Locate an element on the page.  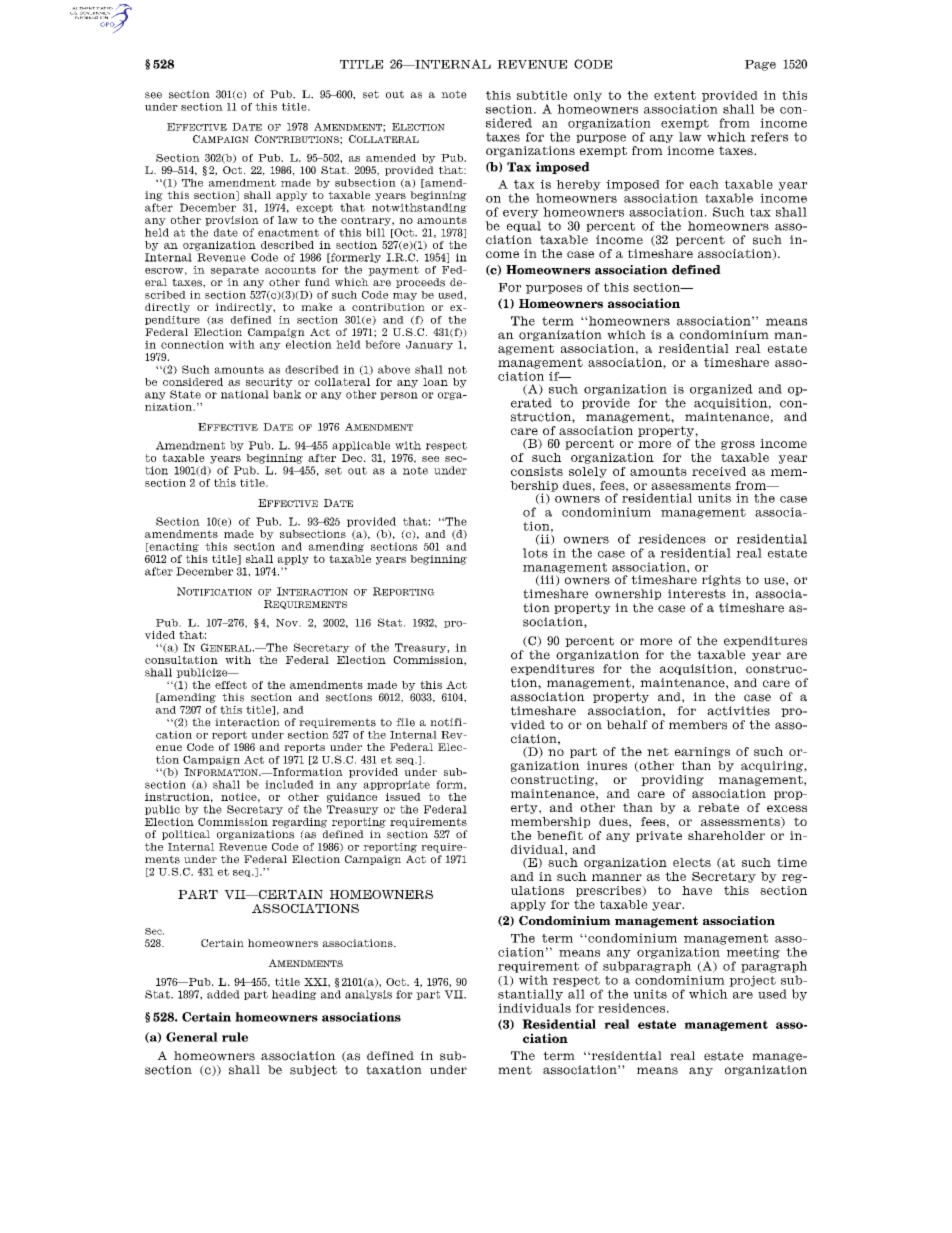
lots is located at coordinates (535, 553).
